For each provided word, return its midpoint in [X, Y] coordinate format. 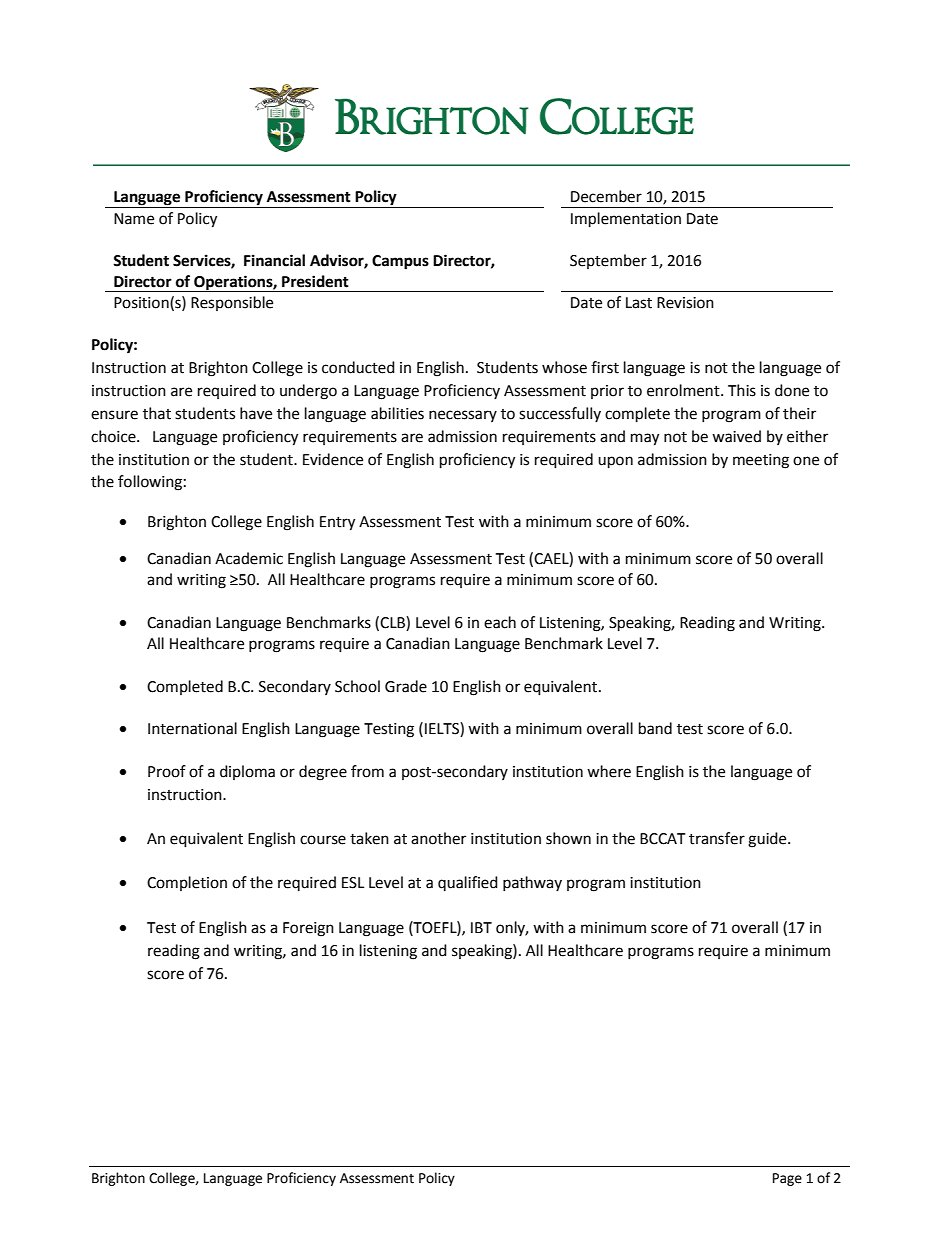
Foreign [308, 929]
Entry [337, 523]
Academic [249, 558]
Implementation [626, 220]
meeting [761, 461]
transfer [717, 838]
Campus [400, 262]
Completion [187, 883]
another [438, 838]
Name [134, 219]
